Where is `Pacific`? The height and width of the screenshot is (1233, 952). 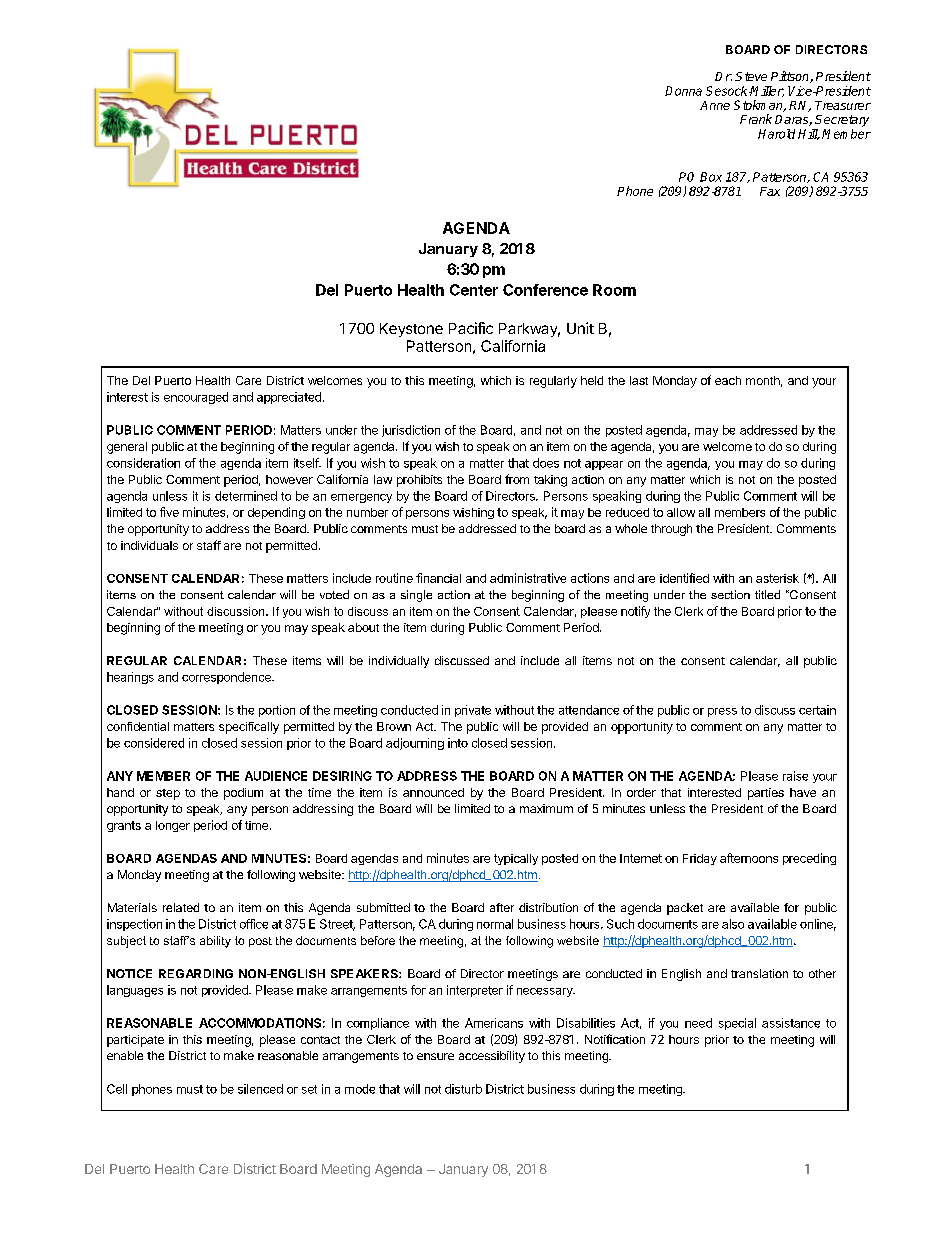 Pacific is located at coordinates (471, 328).
